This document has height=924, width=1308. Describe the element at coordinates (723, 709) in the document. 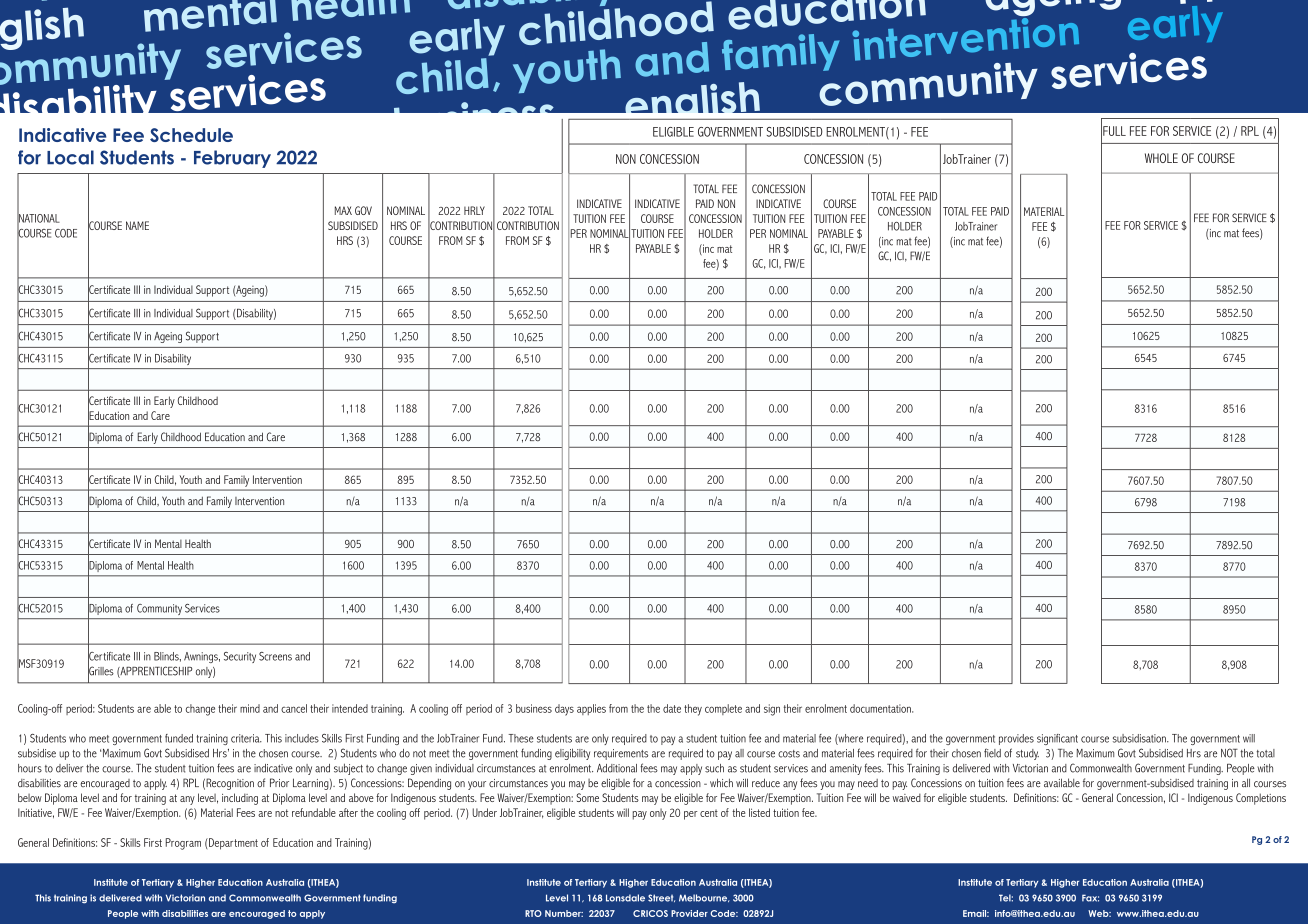

I see `complete` at that location.
